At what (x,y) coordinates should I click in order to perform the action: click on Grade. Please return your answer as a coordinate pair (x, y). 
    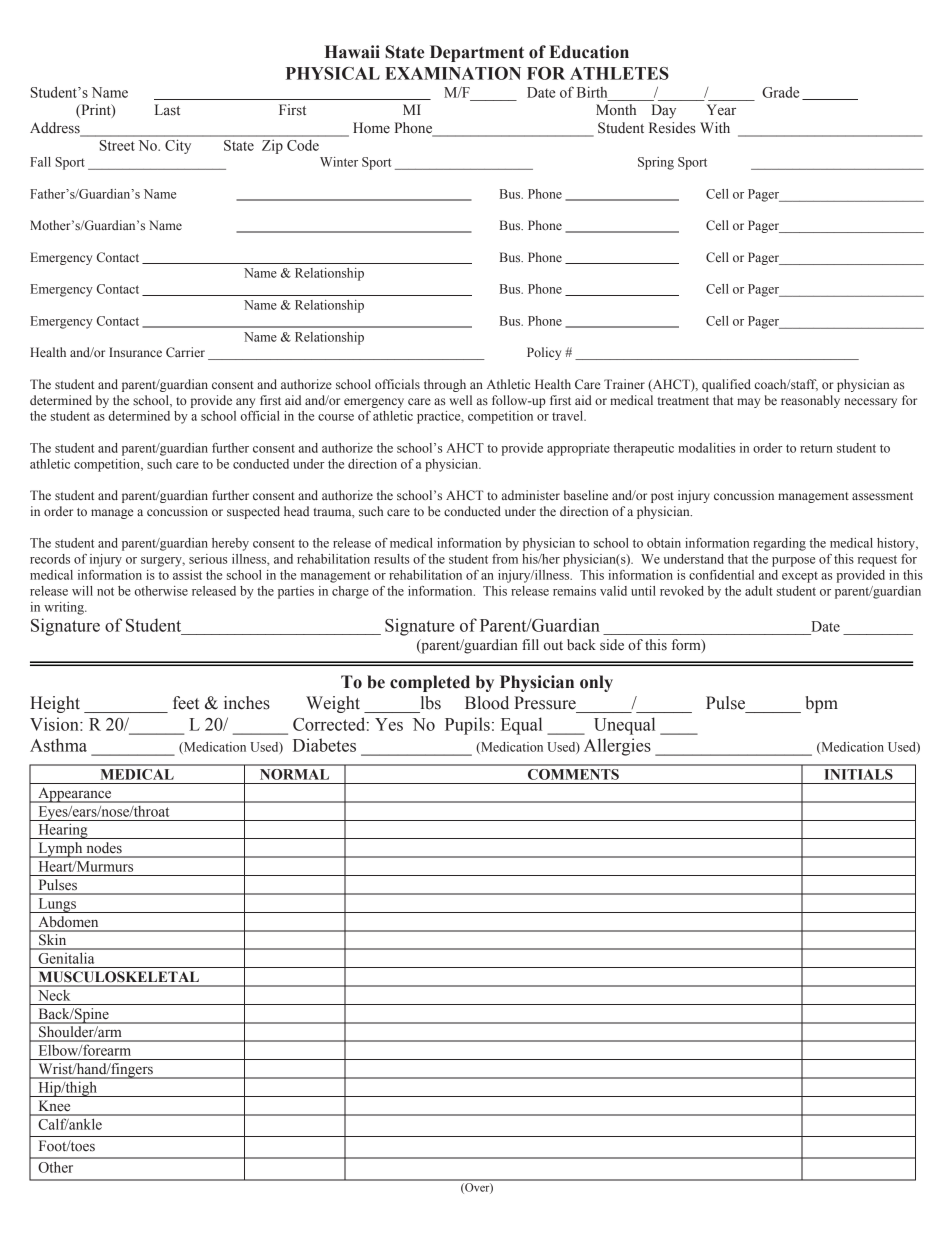
    Looking at the image, I should click on (780, 92).
